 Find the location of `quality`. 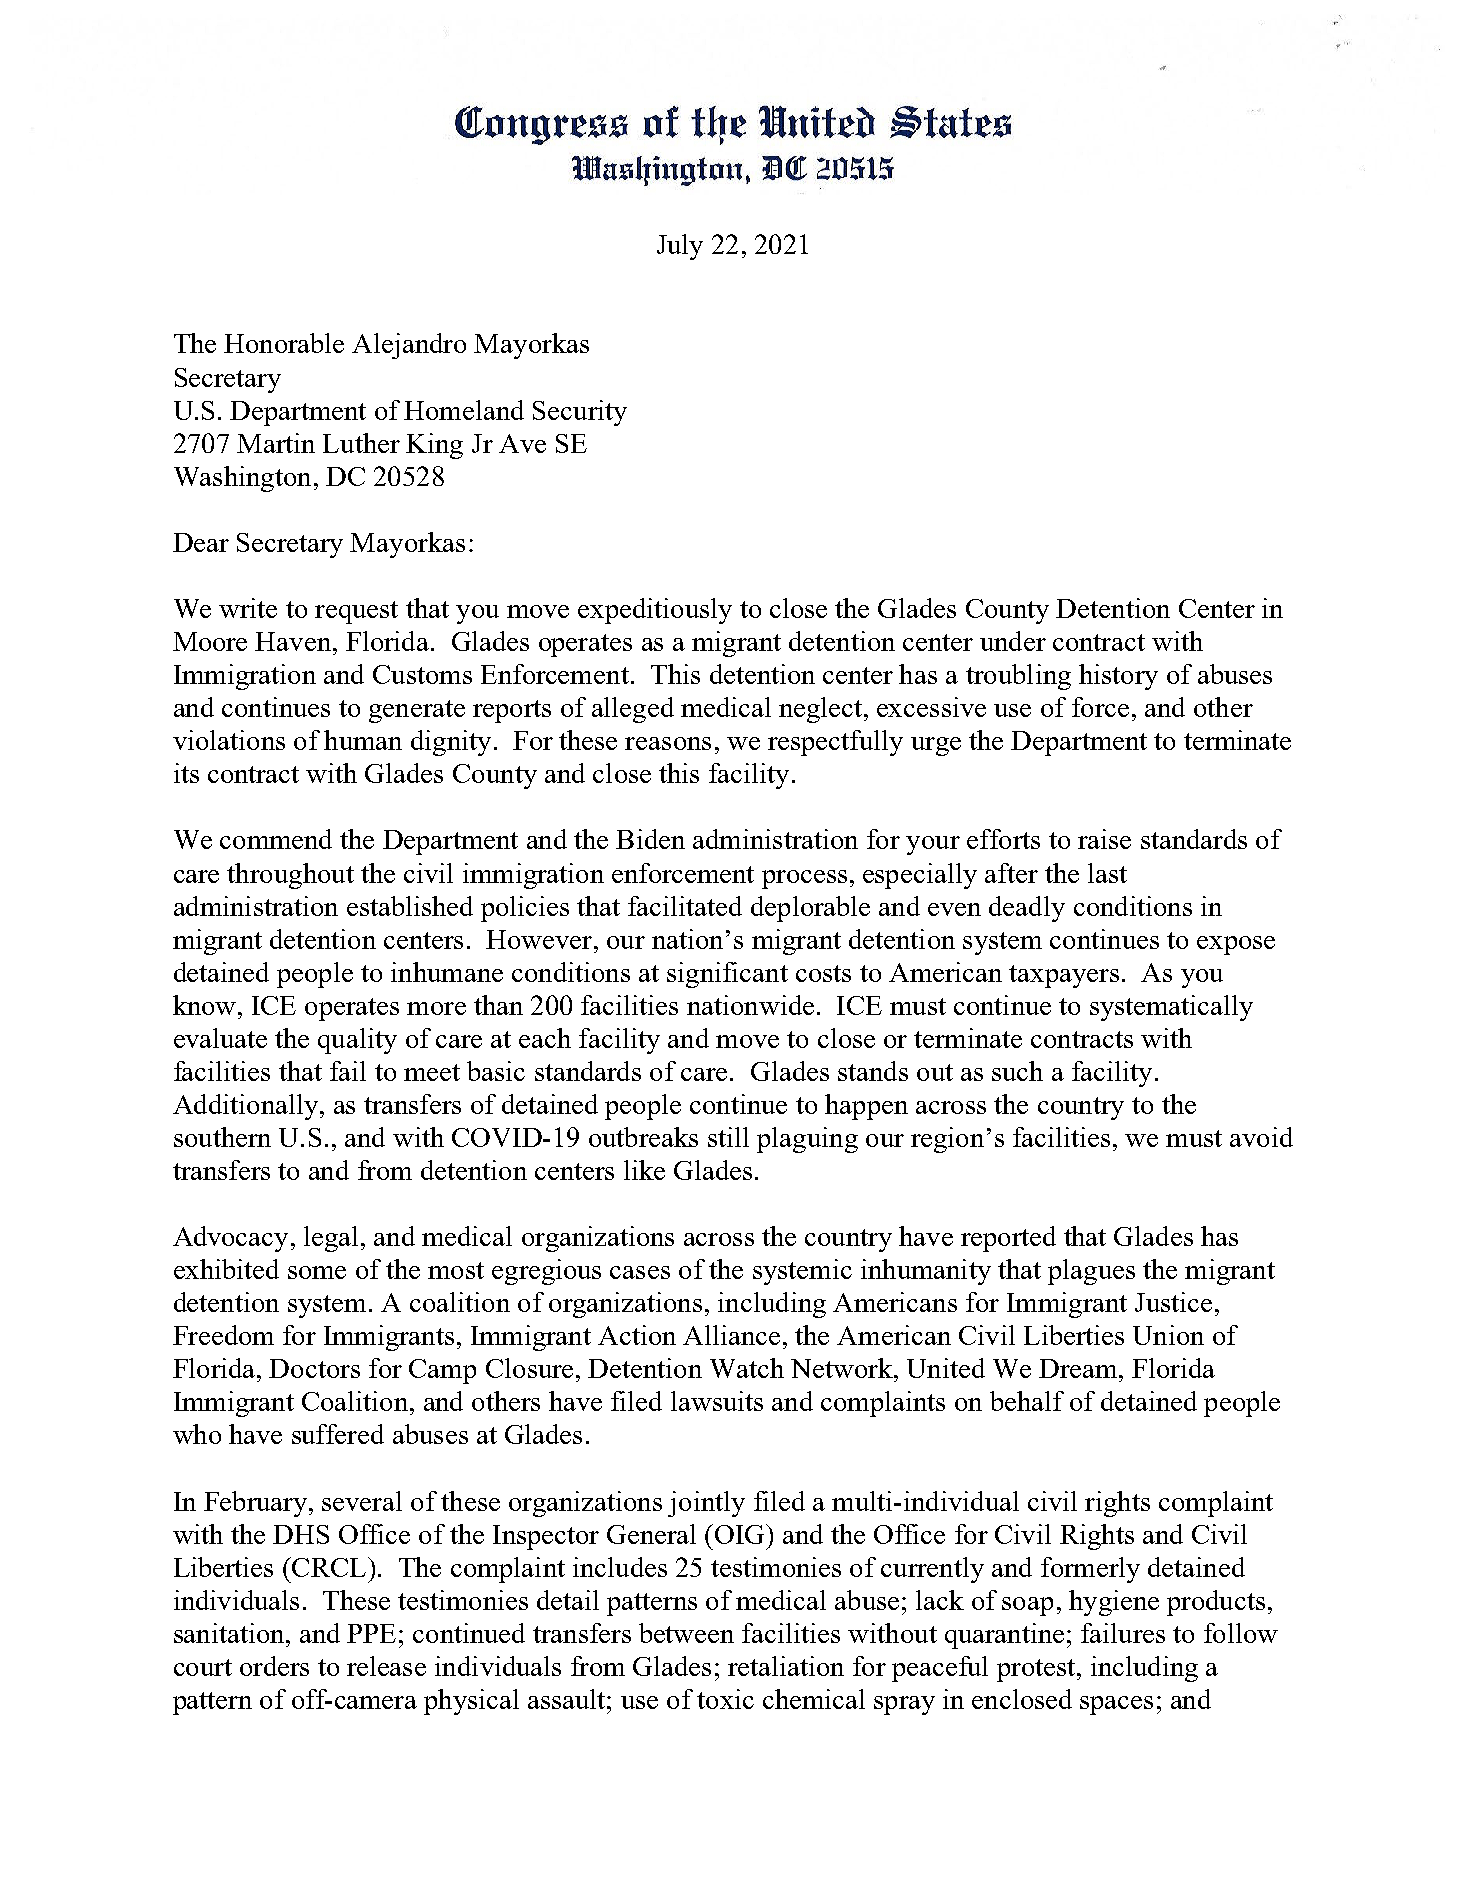

quality is located at coordinates (357, 1041).
